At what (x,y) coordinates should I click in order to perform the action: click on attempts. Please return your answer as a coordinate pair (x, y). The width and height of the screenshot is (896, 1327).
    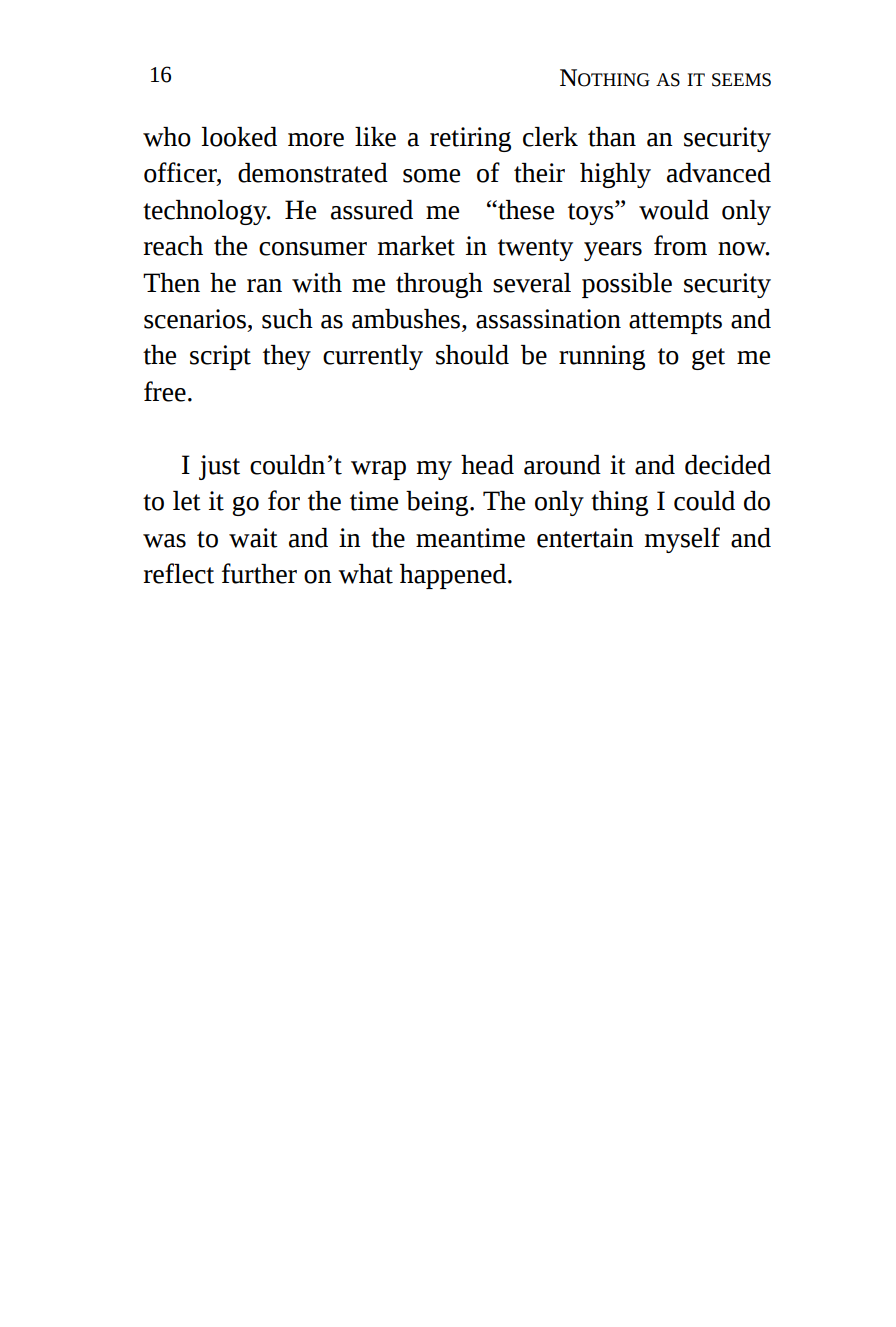
    Looking at the image, I should click on (675, 323).
